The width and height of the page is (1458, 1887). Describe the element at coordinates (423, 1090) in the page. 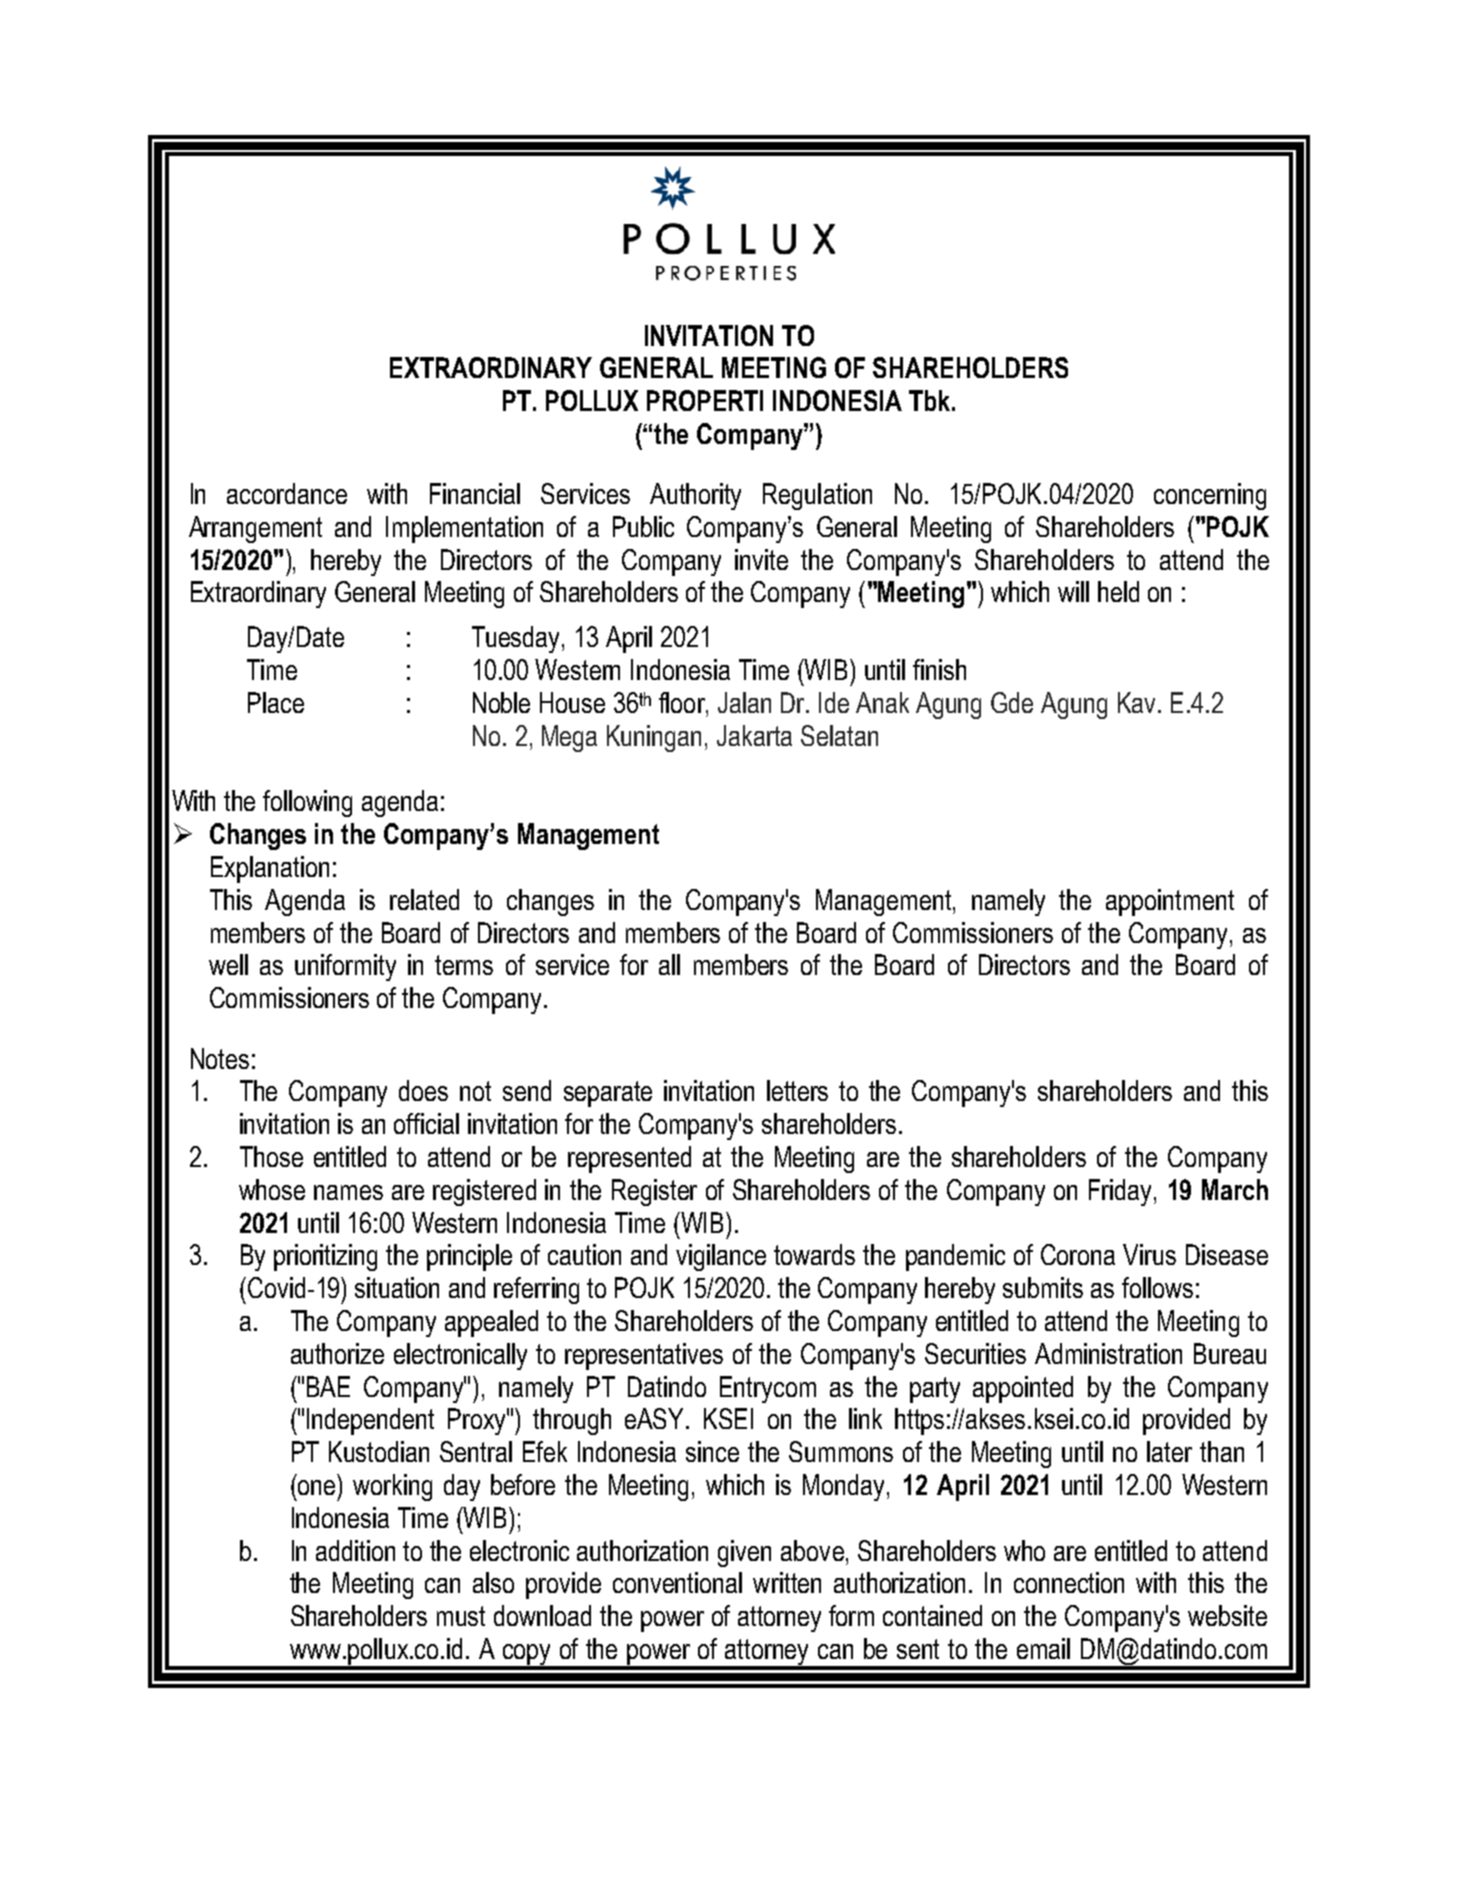

I see `does` at that location.
